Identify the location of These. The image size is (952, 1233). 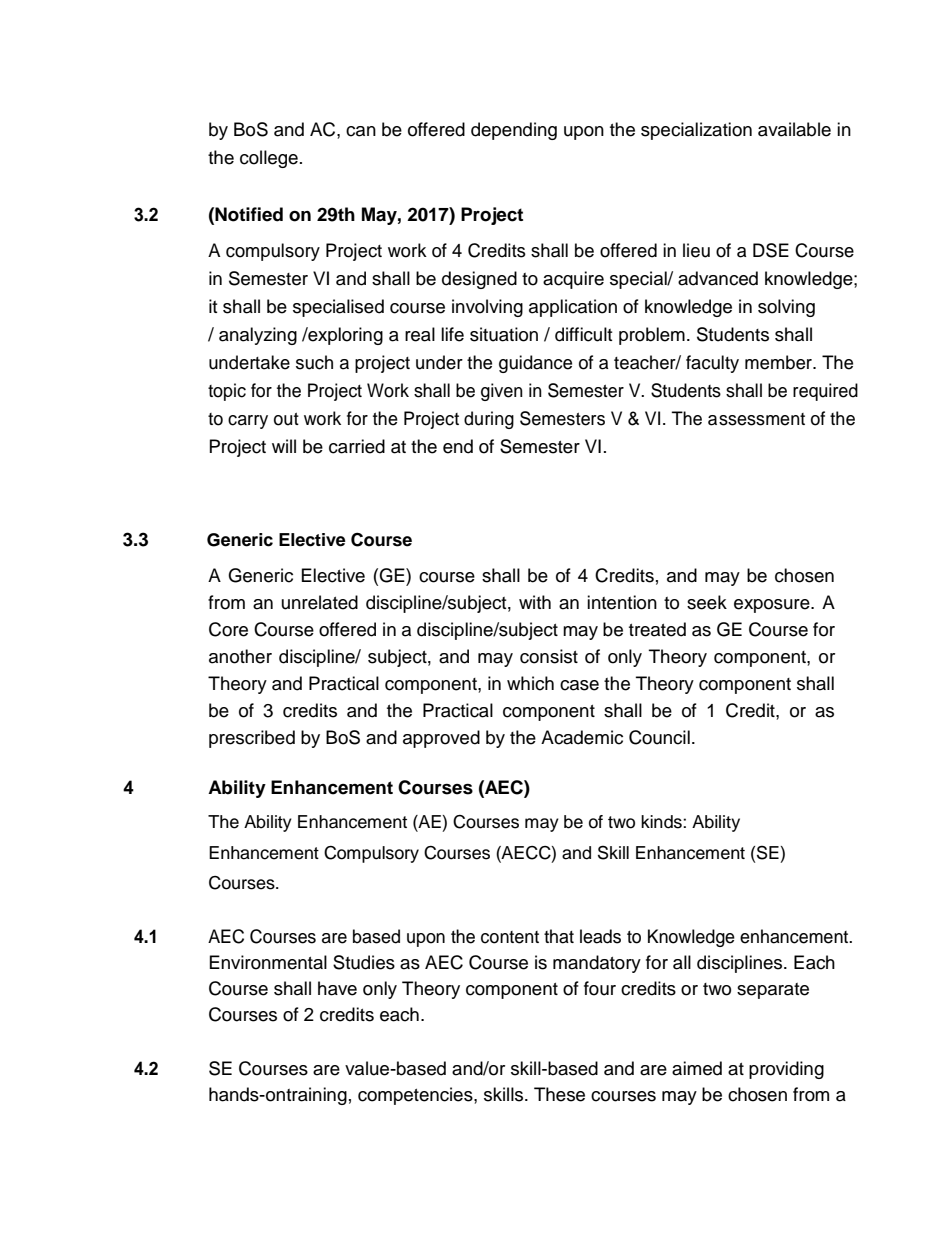
(559, 1094).
